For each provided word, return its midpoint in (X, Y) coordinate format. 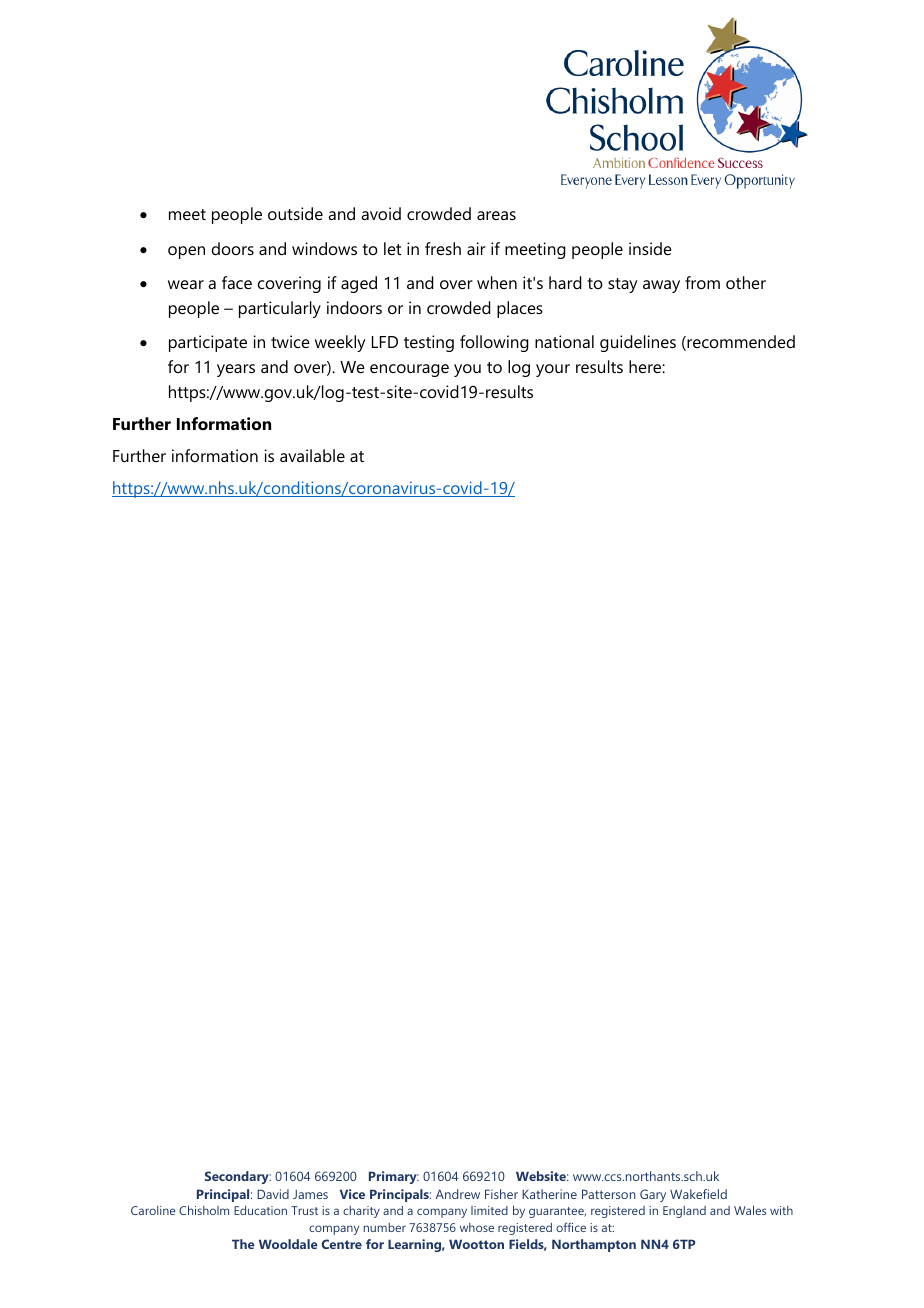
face (237, 282)
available (312, 455)
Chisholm (204, 1210)
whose (477, 1227)
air (476, 248)
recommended (740, 343)
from (702, 282)
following (494, 343)
